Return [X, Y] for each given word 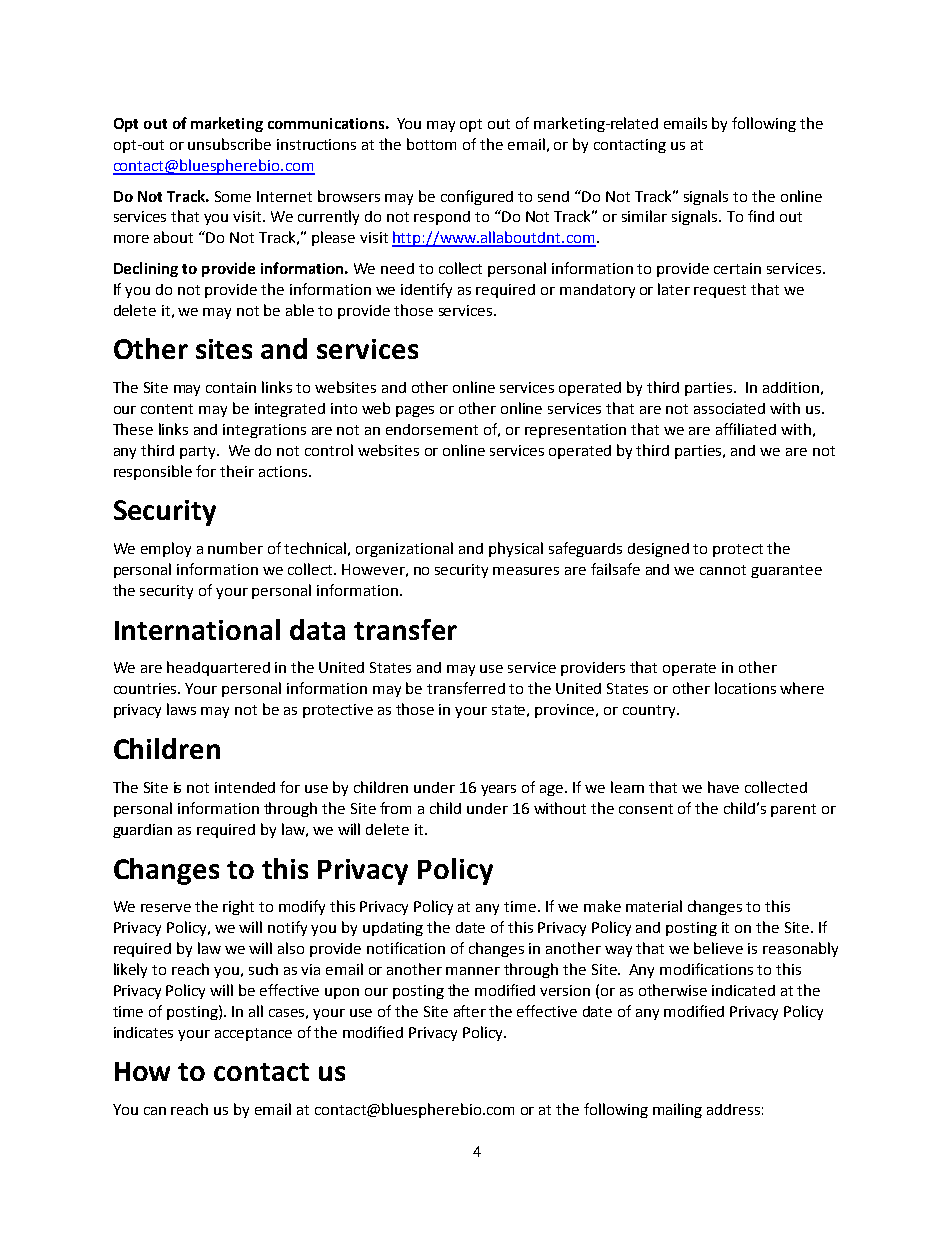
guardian [142, 831]
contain [231, 387]
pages [415, 411]
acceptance [253, 1034]
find [761, 216]
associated [729, 408]
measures [526, 571]
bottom [431, 144]
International [197, 629]
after [470, 1011]
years [498, 790]
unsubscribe [229, 144]
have [723, 787]
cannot [723, 570]
